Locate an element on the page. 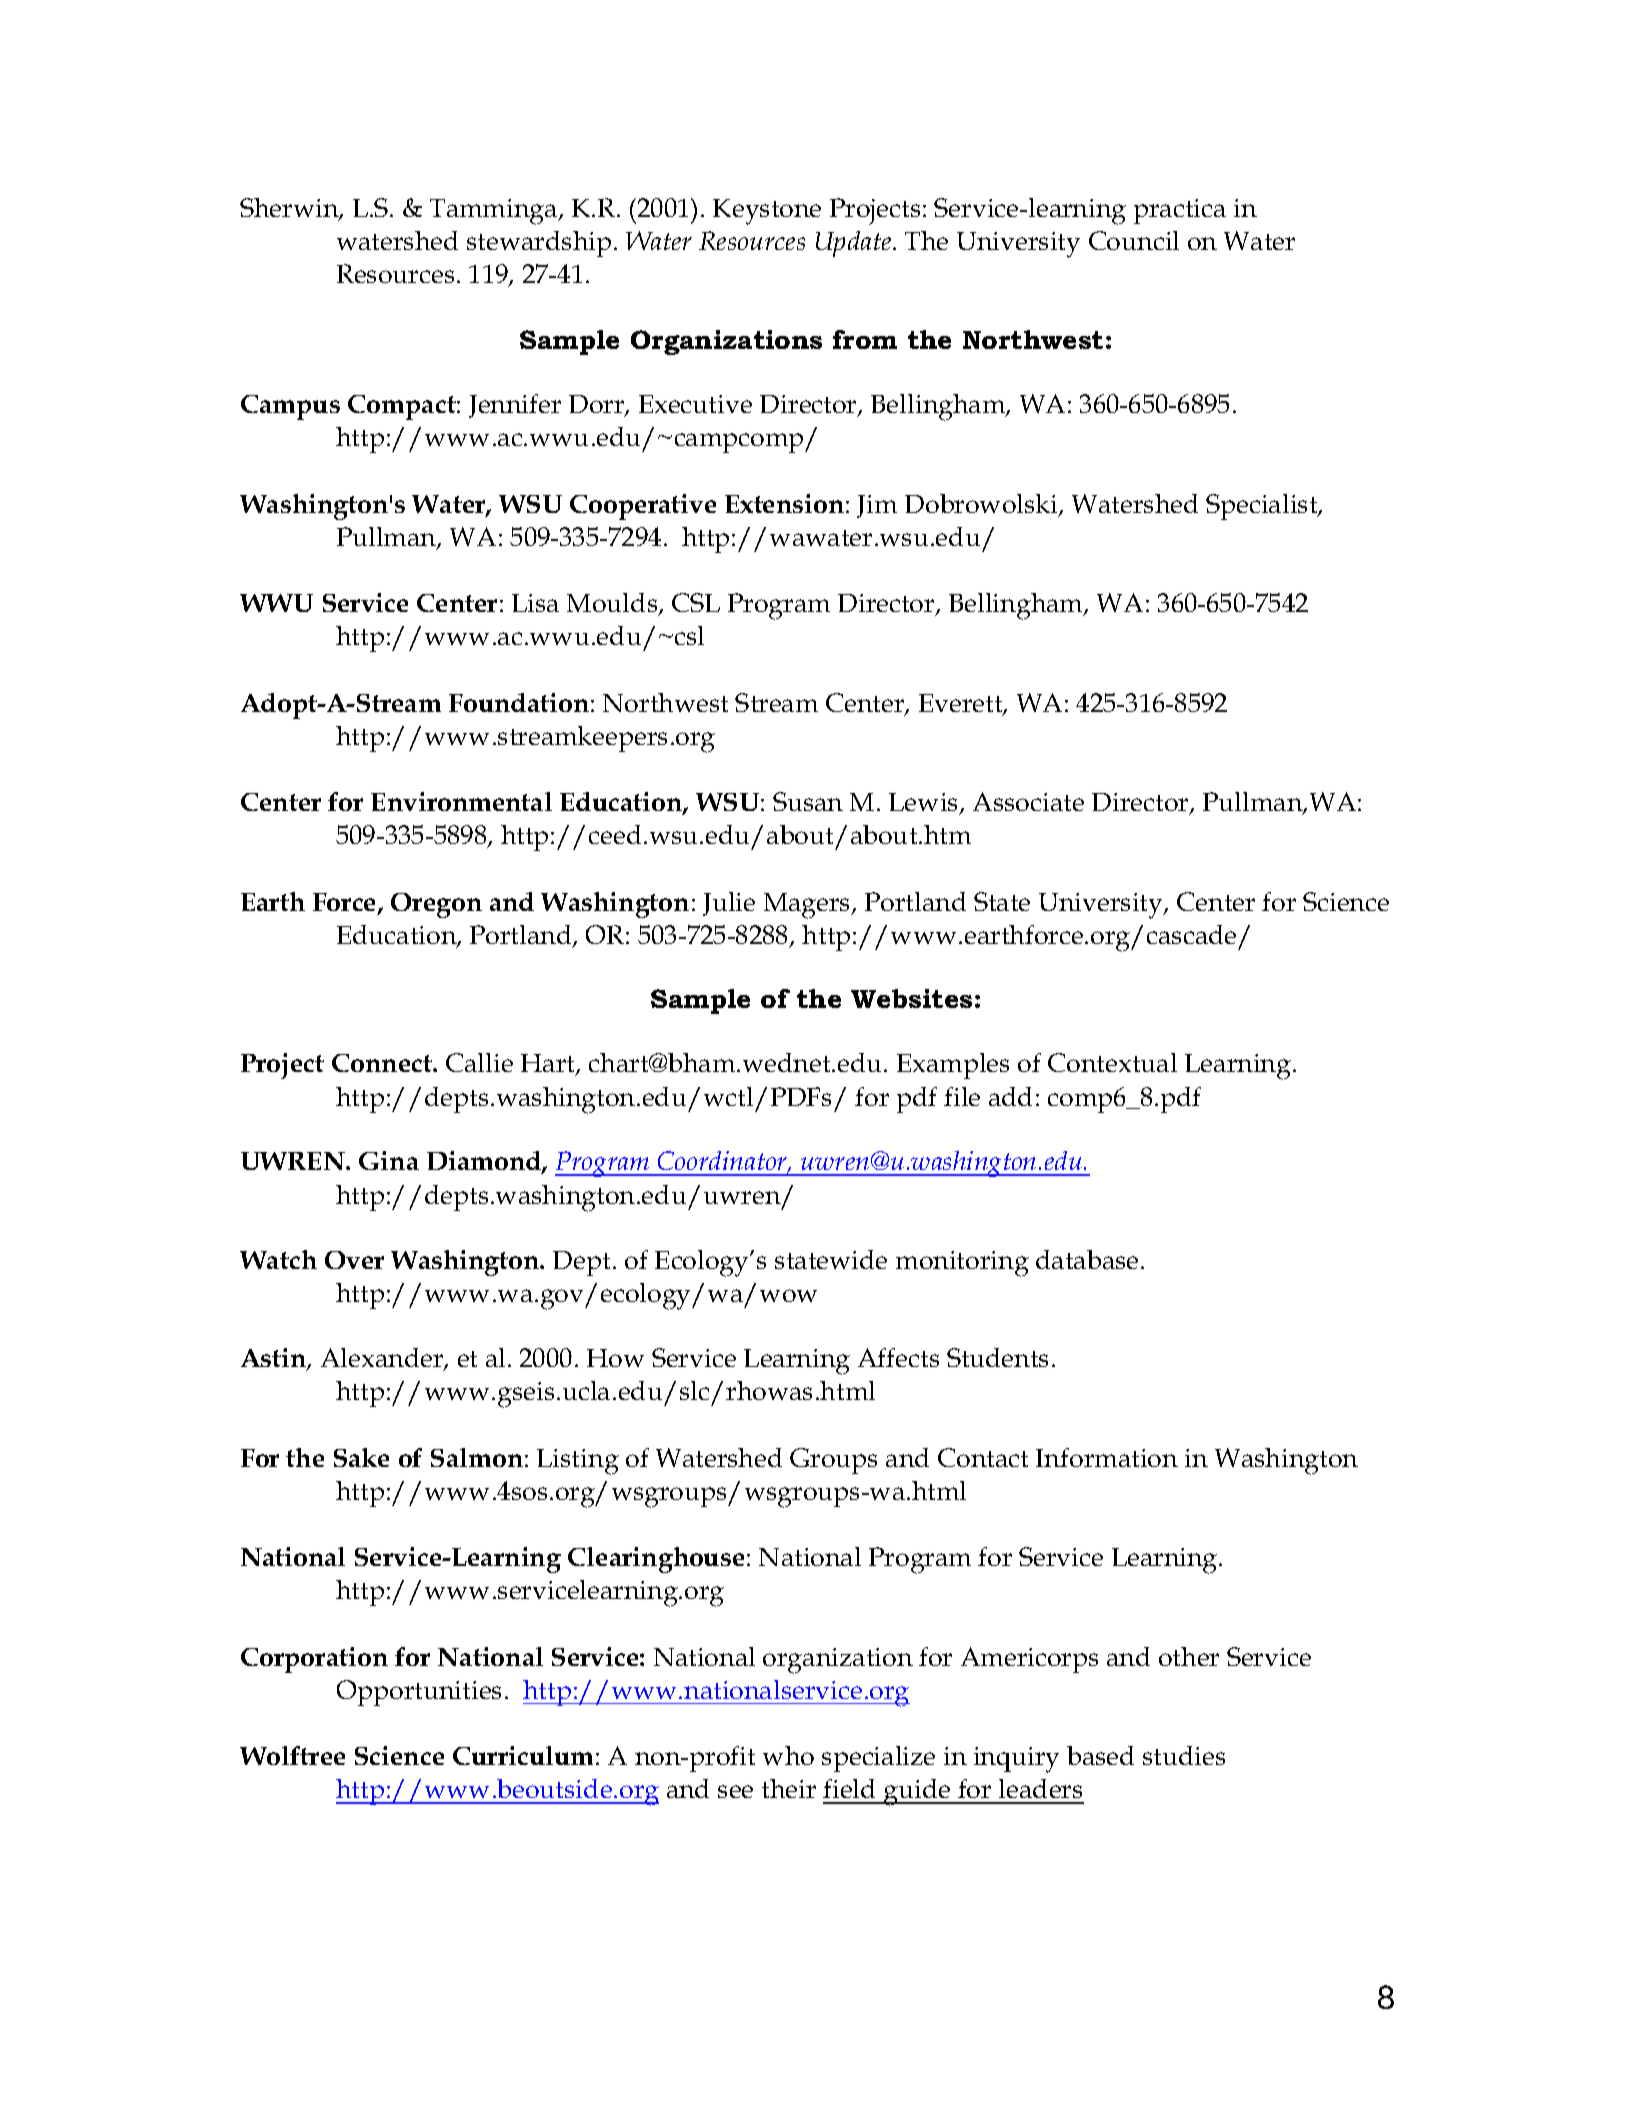  Julie is located at coordinates (729, 904).
